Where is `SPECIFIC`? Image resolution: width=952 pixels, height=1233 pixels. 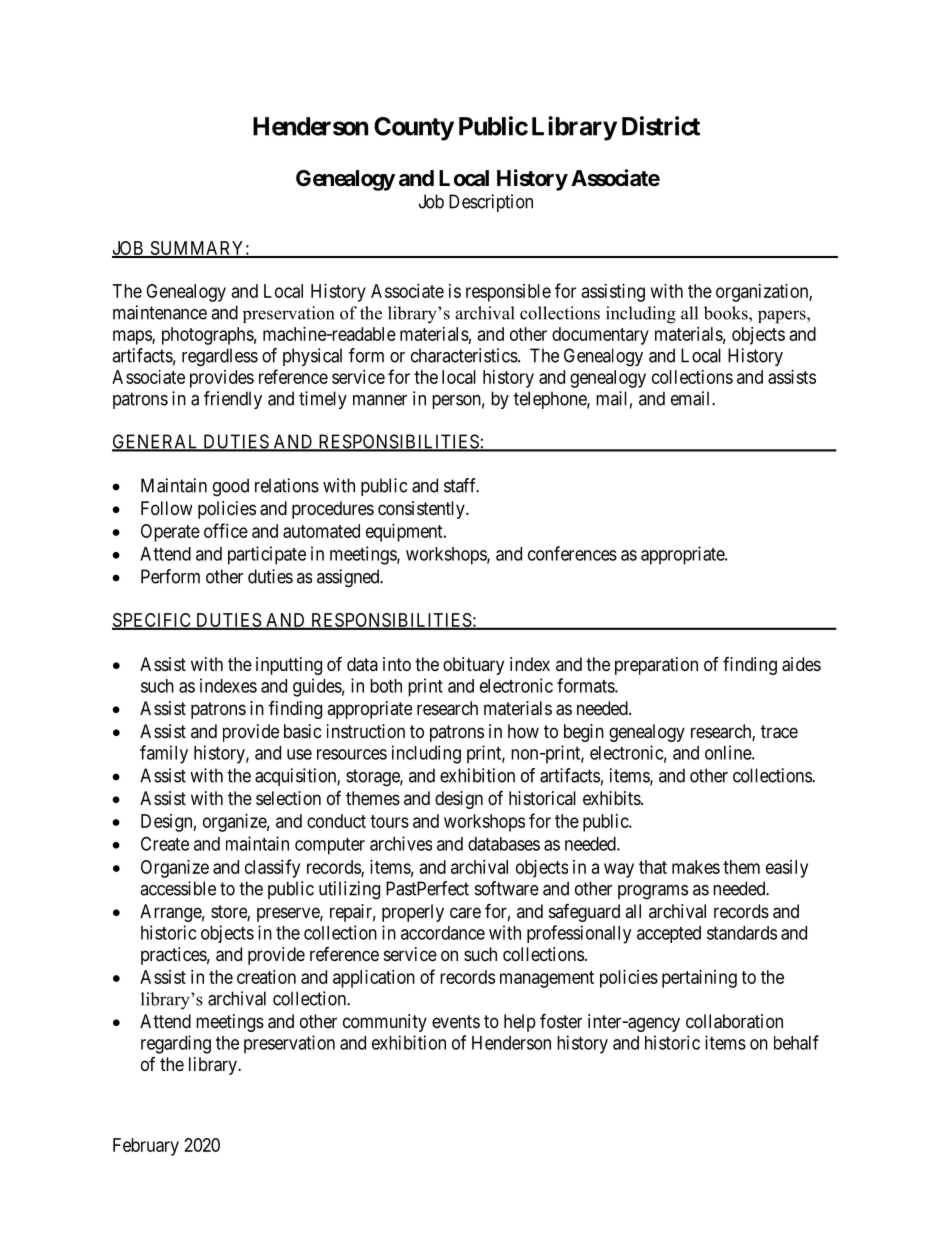 SPECIFIC is located at coordinates (152, 621).
